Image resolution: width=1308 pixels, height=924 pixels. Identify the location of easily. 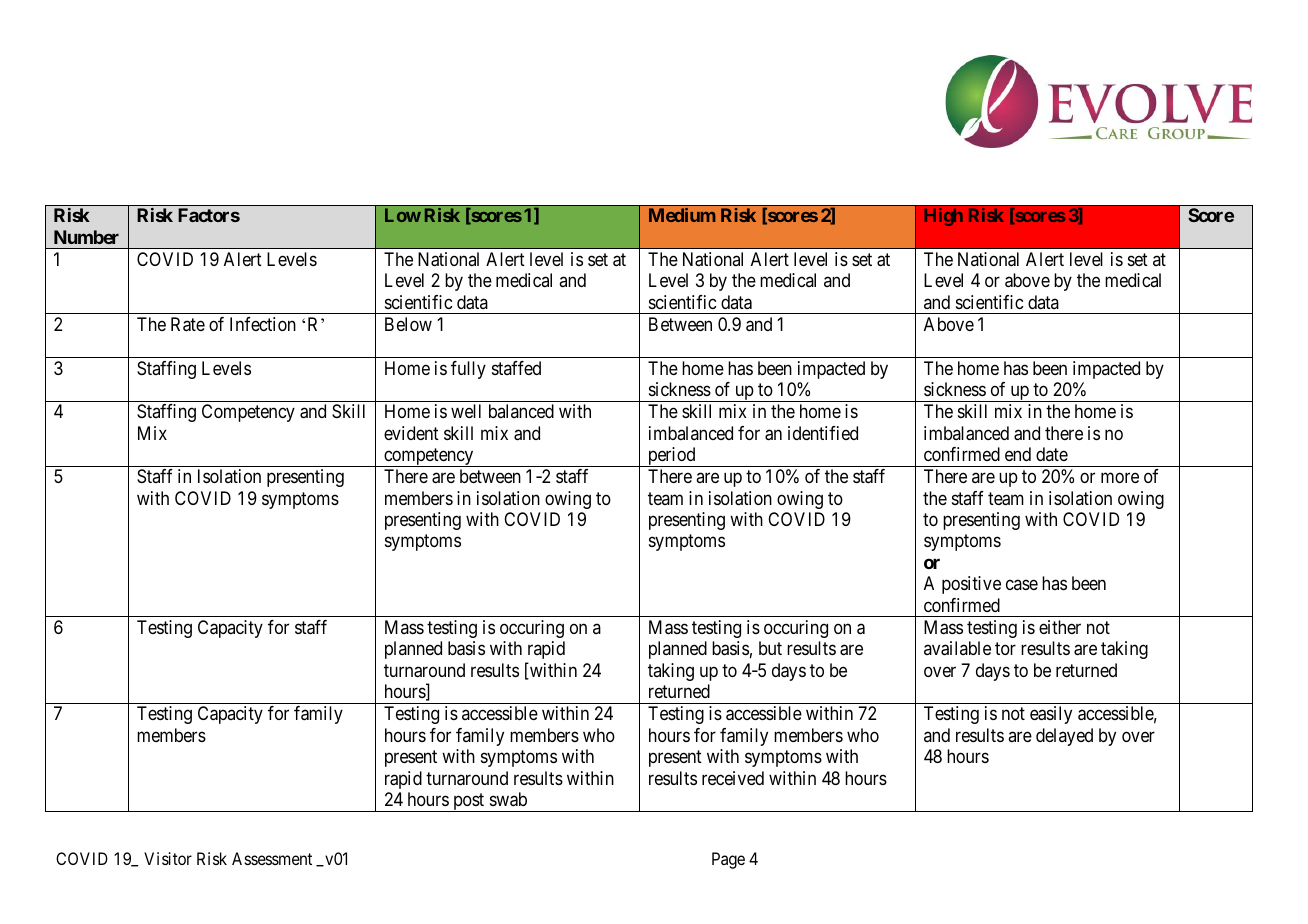
(1051, 715).
